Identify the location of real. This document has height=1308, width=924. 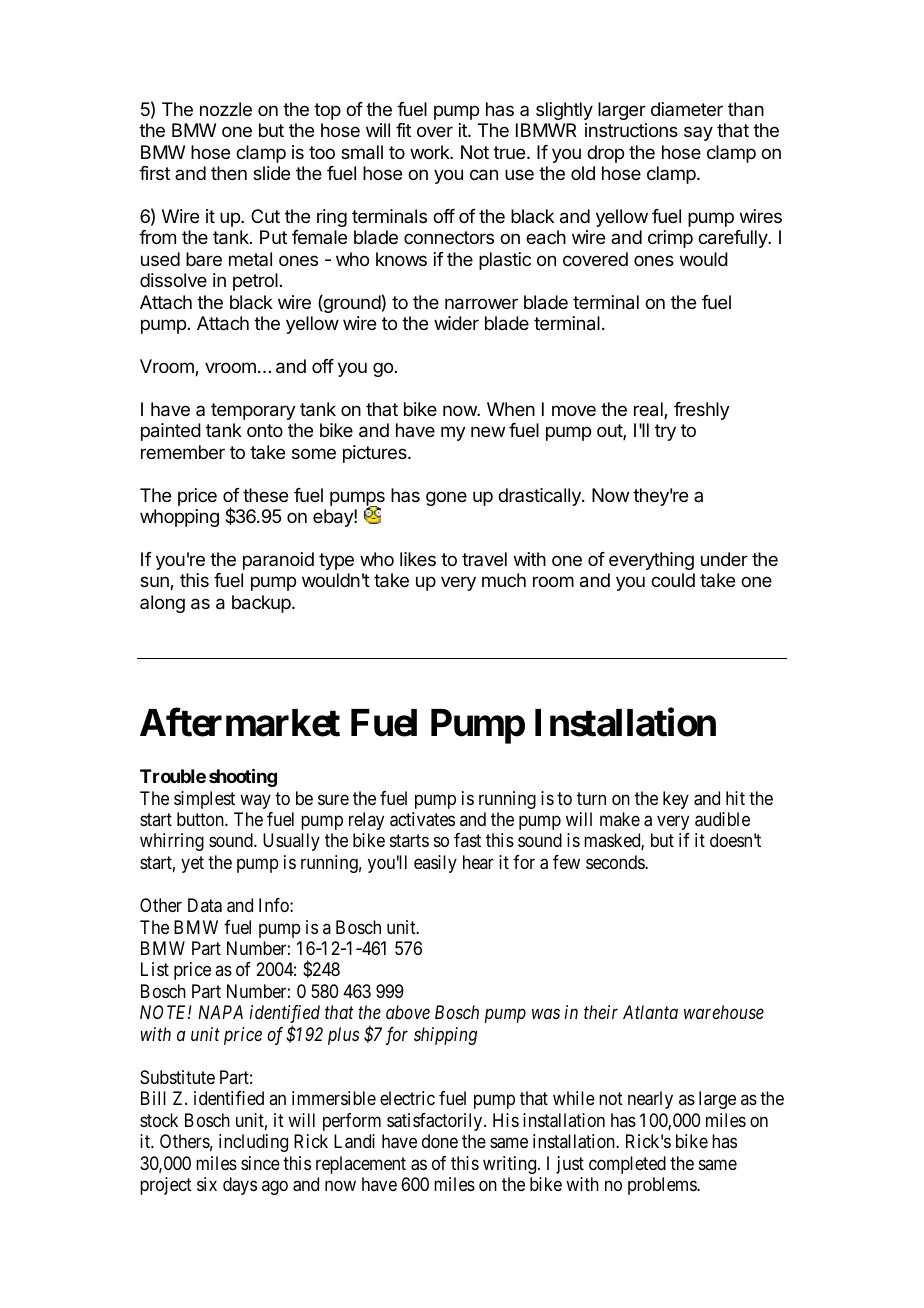
(649, 410).
